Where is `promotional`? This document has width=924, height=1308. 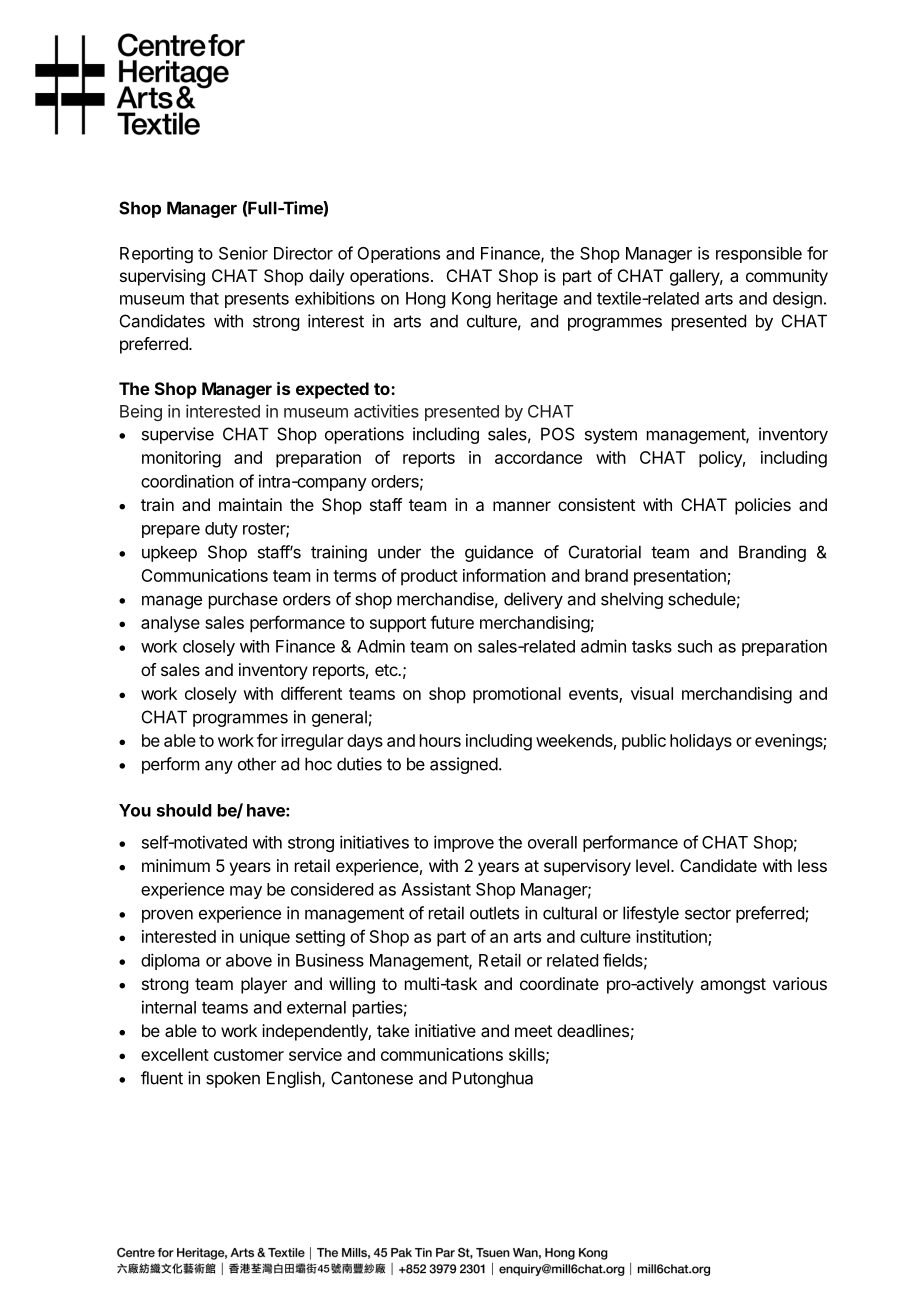 promotional is located at coordinates (517, 695).
